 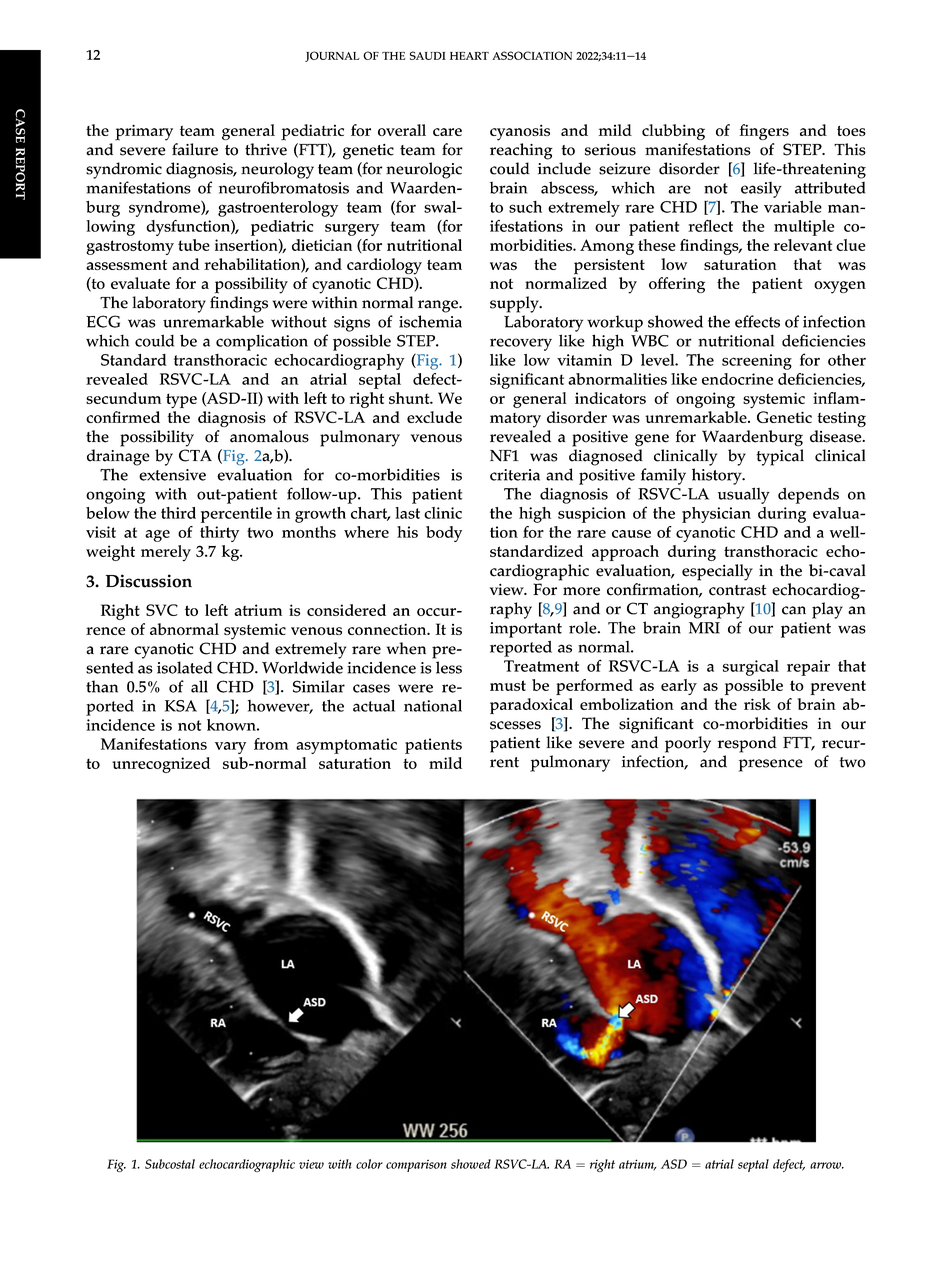 I want to click on contrast, so click(x=738, y=590).
